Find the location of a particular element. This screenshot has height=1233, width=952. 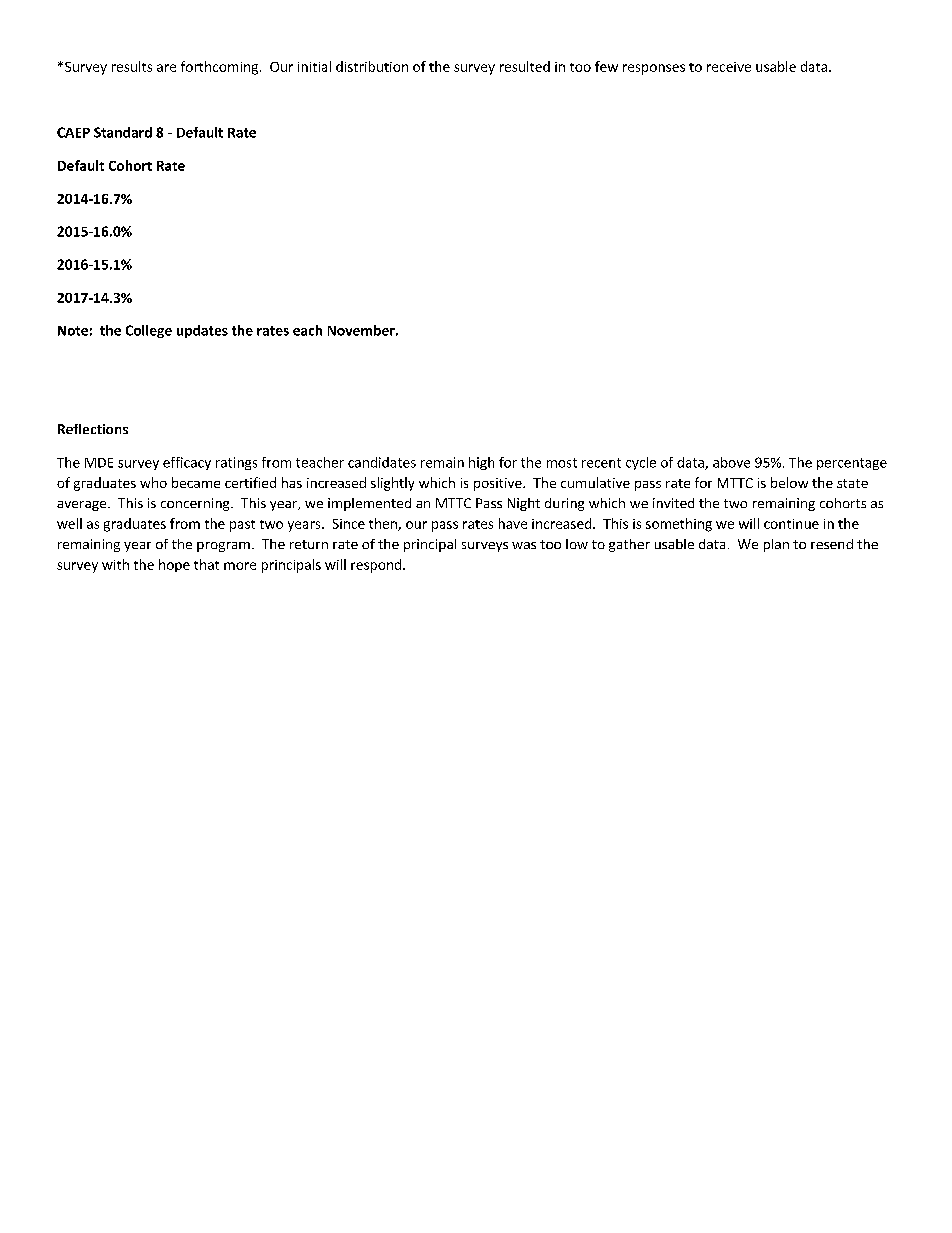

Reflections is located at coordinates (93, 429).
